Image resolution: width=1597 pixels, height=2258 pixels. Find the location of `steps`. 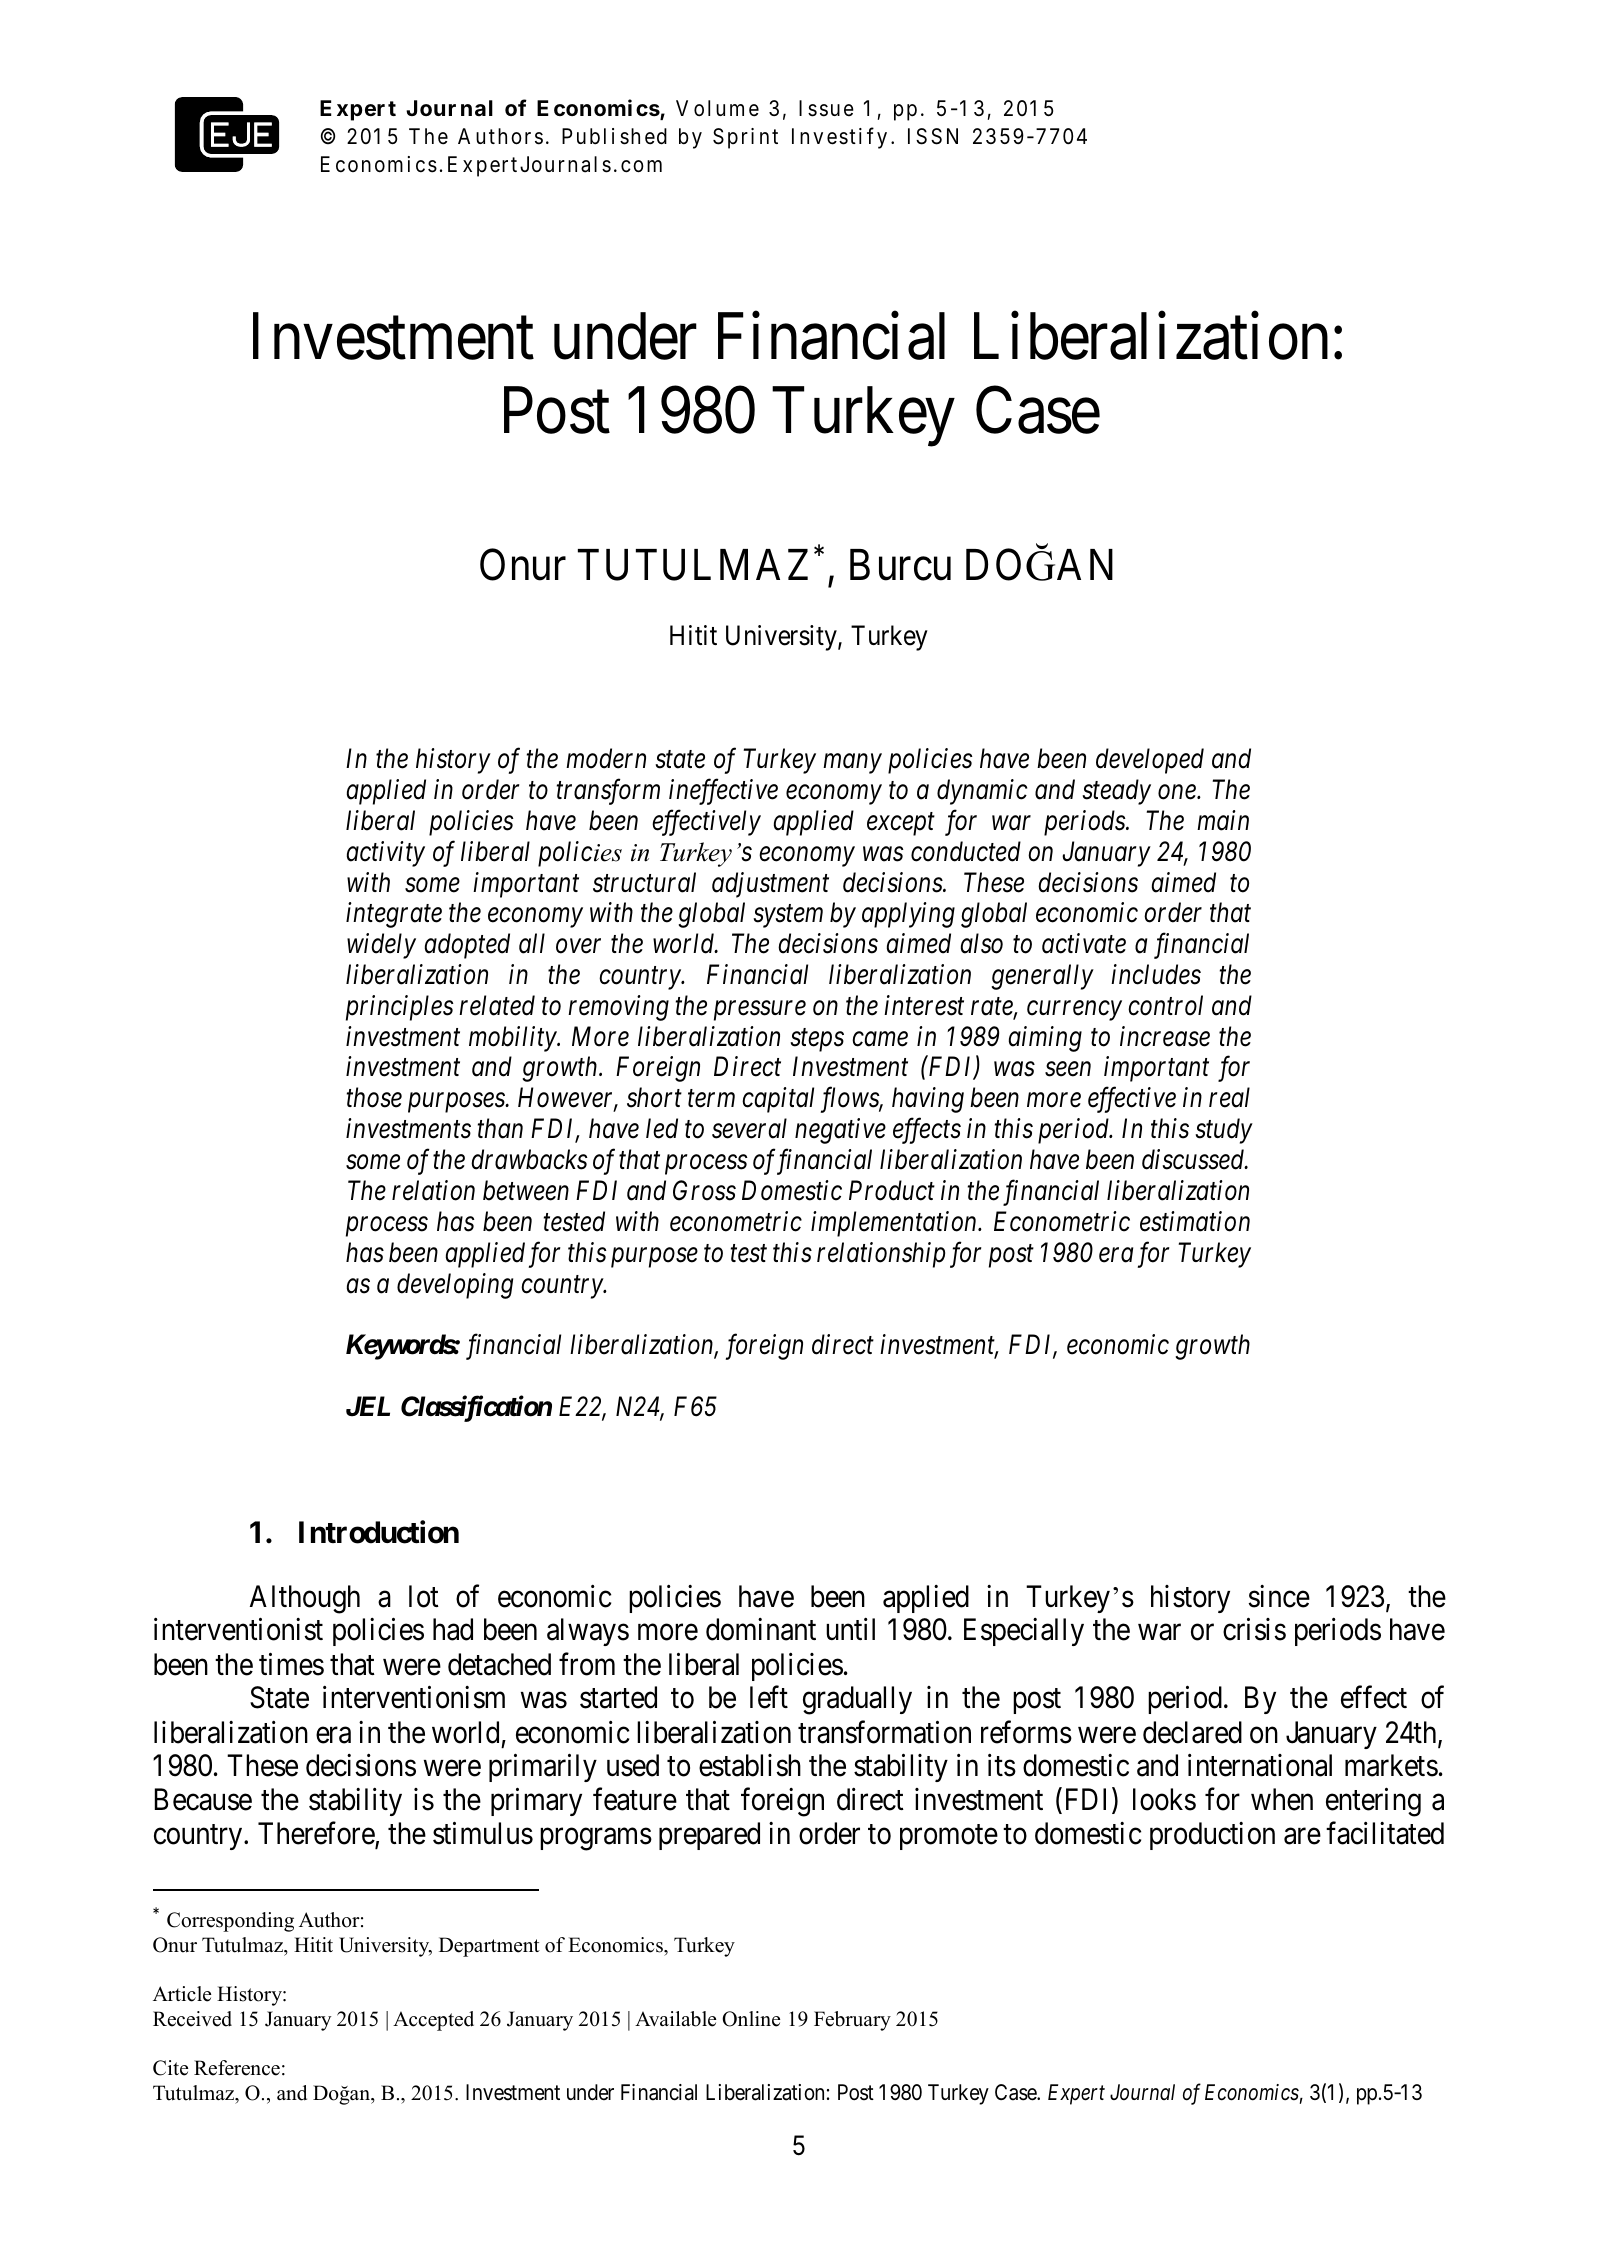

steps is located at coordinates (817, 1040).
